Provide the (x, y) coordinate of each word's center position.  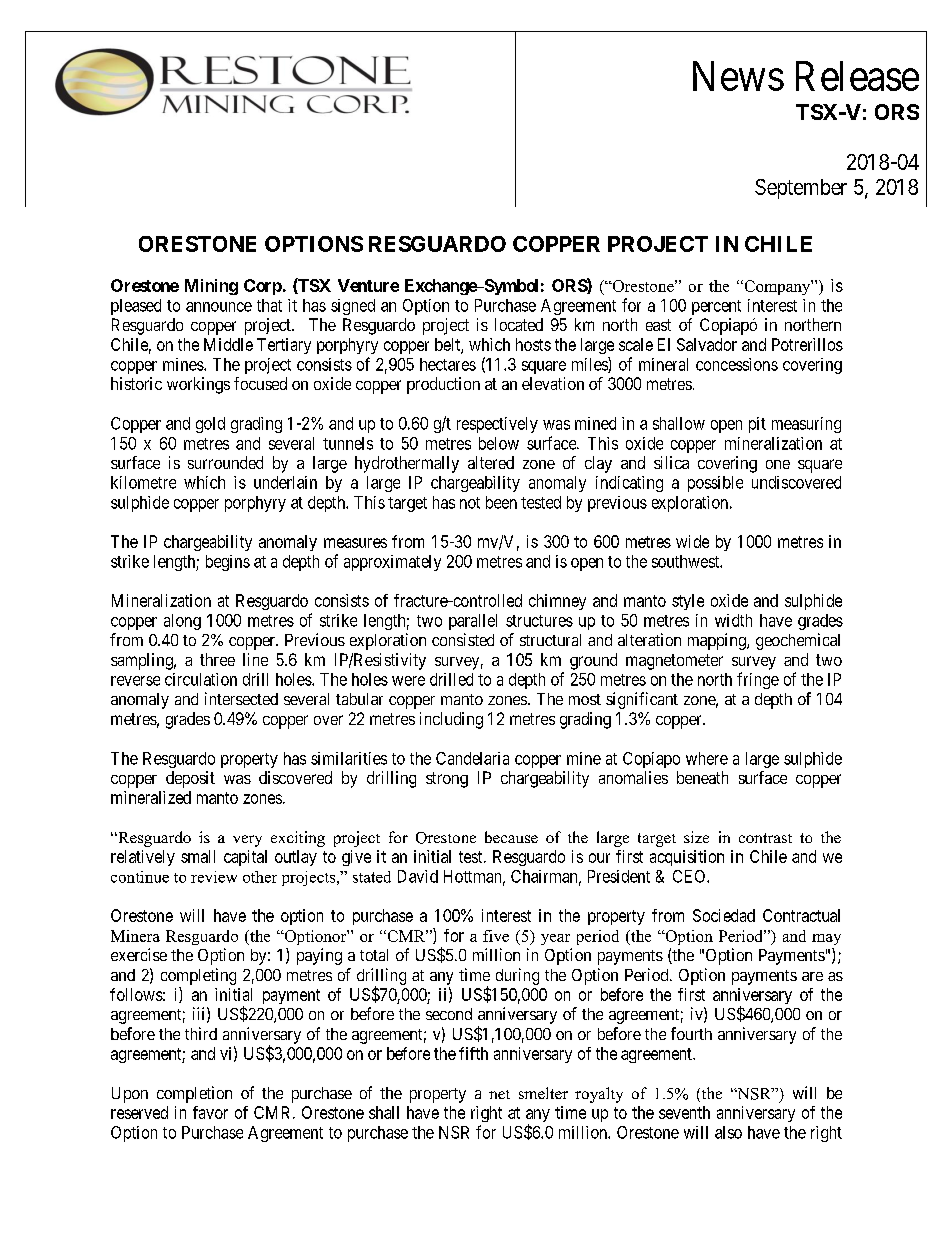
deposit (190, 779)
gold (210, 425)
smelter (543, 1093)
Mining (211, 287)
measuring (806, 425)
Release (857, 76)
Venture (368, 285)
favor (210, 1112)
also (728, 1132)
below (499, 443)
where (707, 758)
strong (447, 780)
